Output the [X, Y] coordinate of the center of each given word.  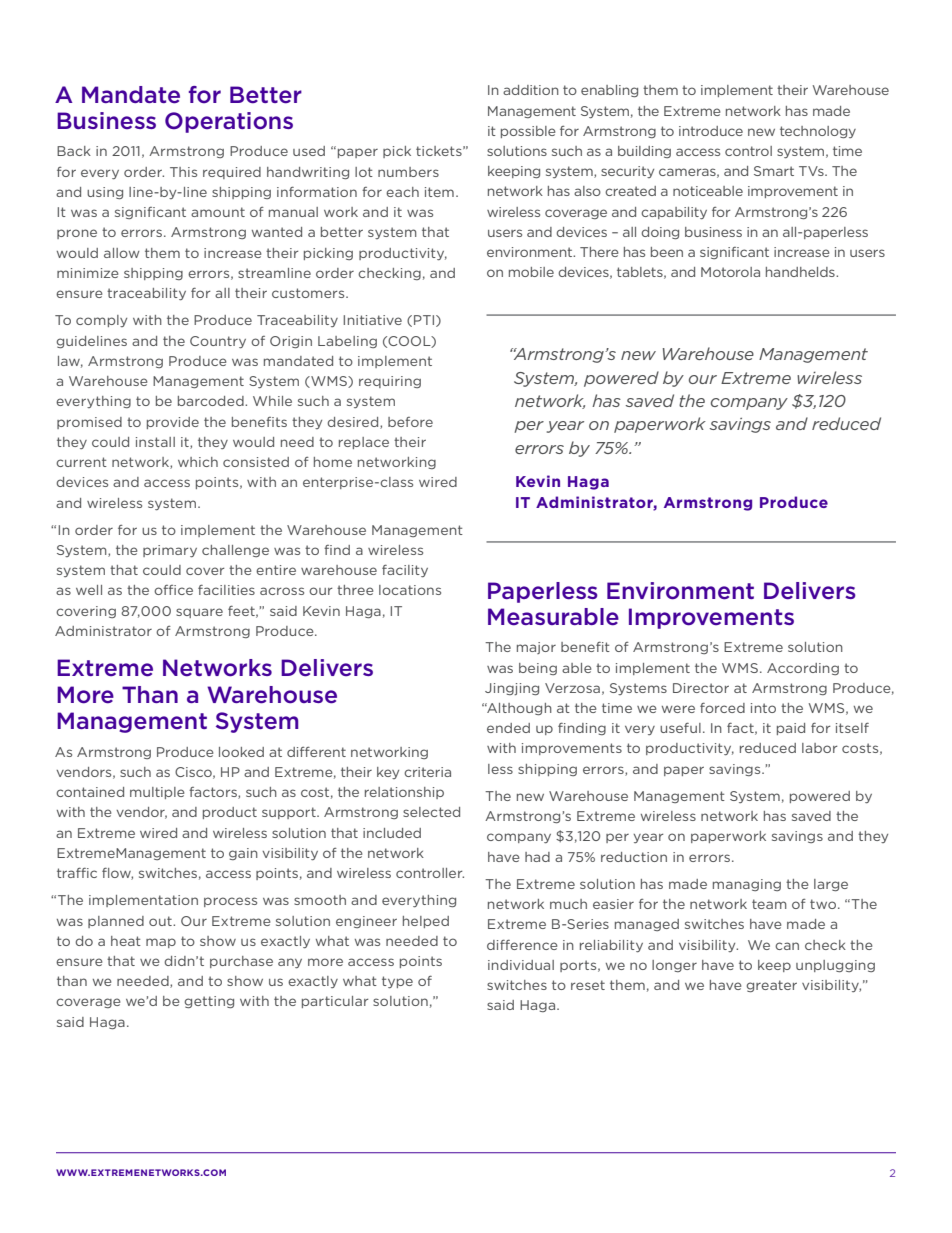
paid [791, 729]
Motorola [730, 272]
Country [218, 342]
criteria [427, 772]
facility [405, 571]
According [803, 669]
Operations [229, 122]
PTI [425, 321]
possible [528, 132]
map [161, 943]
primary [170, 551]
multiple [157, 793]
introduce [711, 131]
